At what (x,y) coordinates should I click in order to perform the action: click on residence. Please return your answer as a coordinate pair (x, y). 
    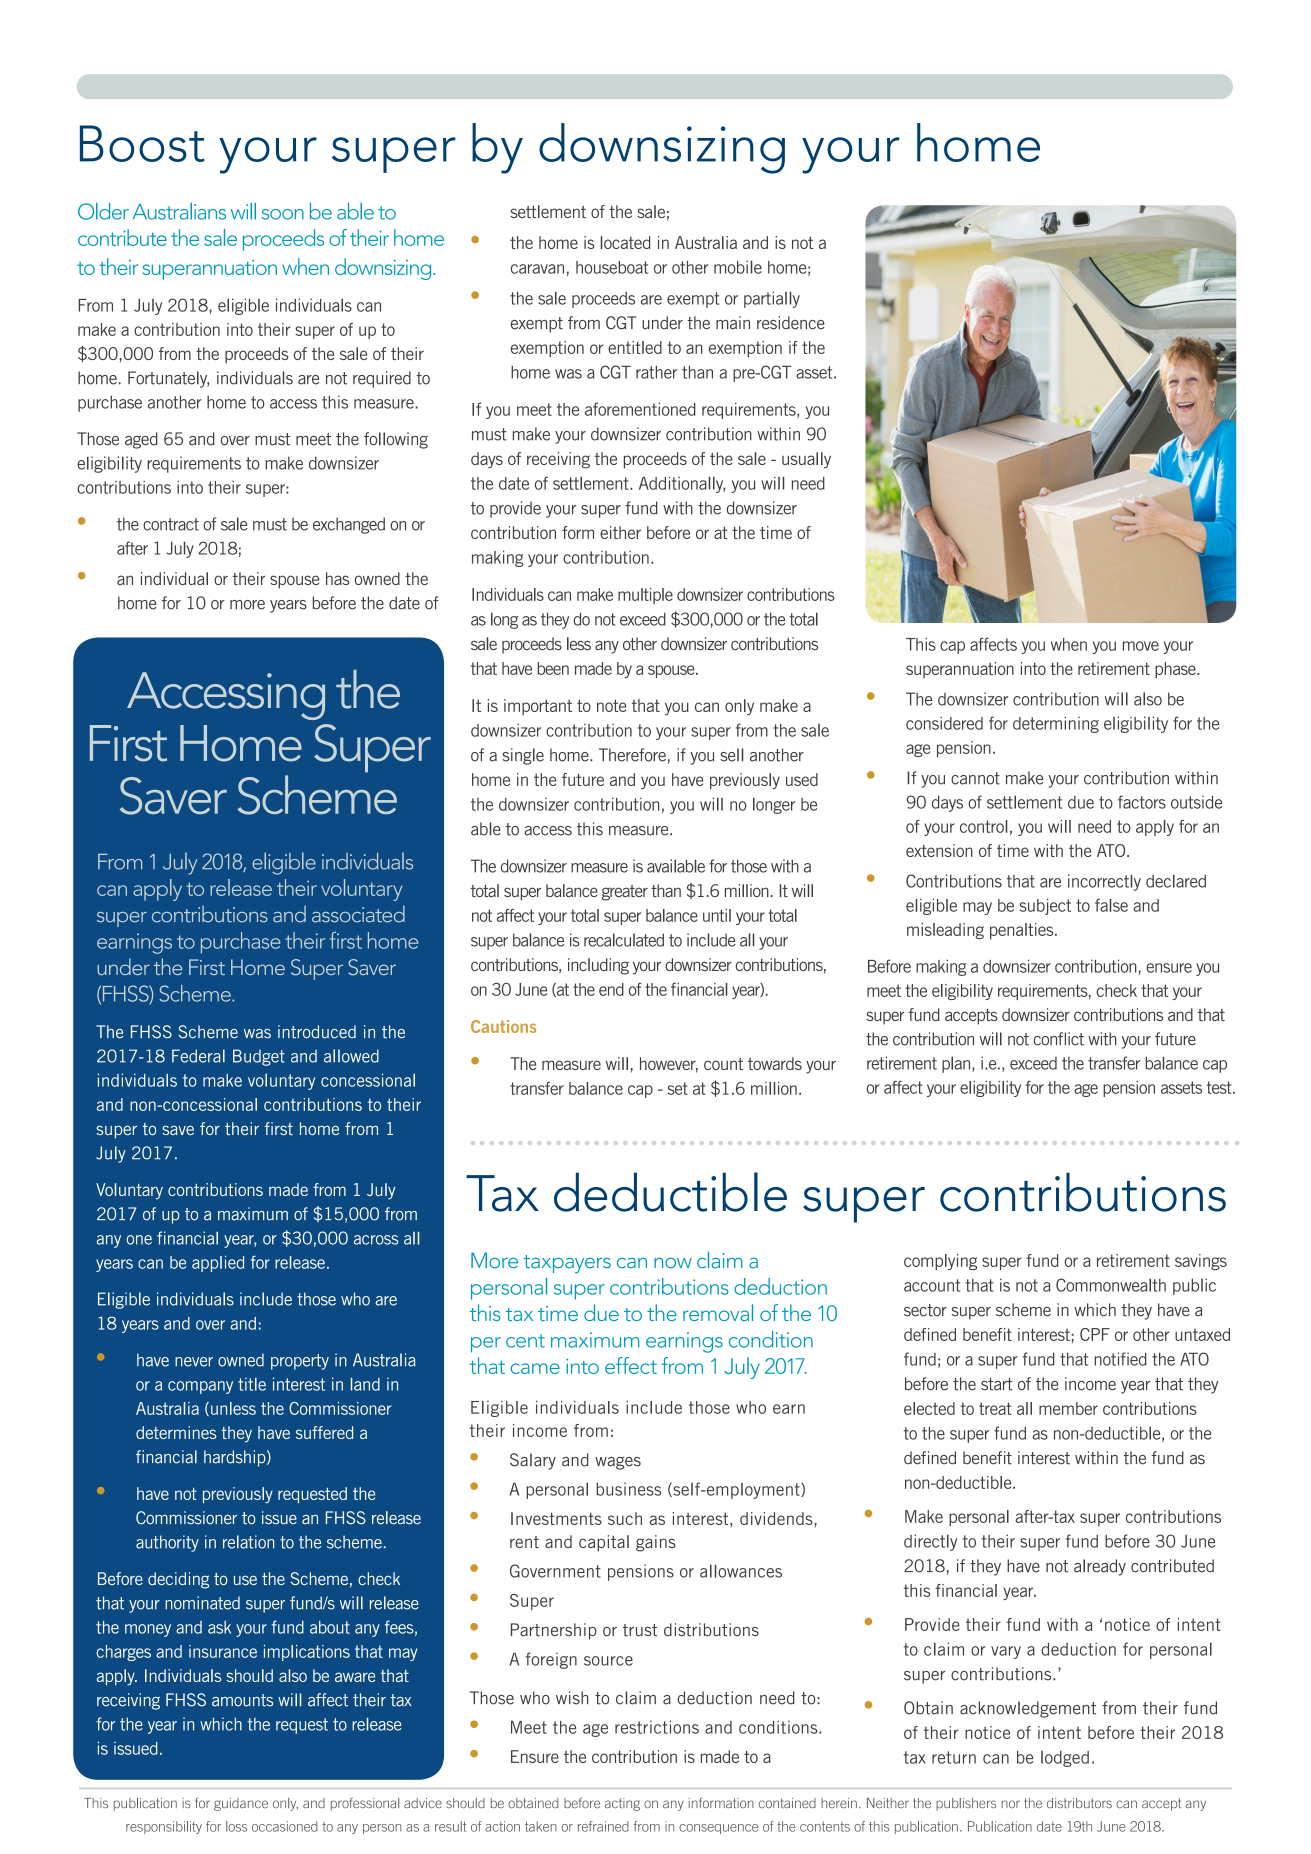
    Looking at the image, I should click on (791, 323).
